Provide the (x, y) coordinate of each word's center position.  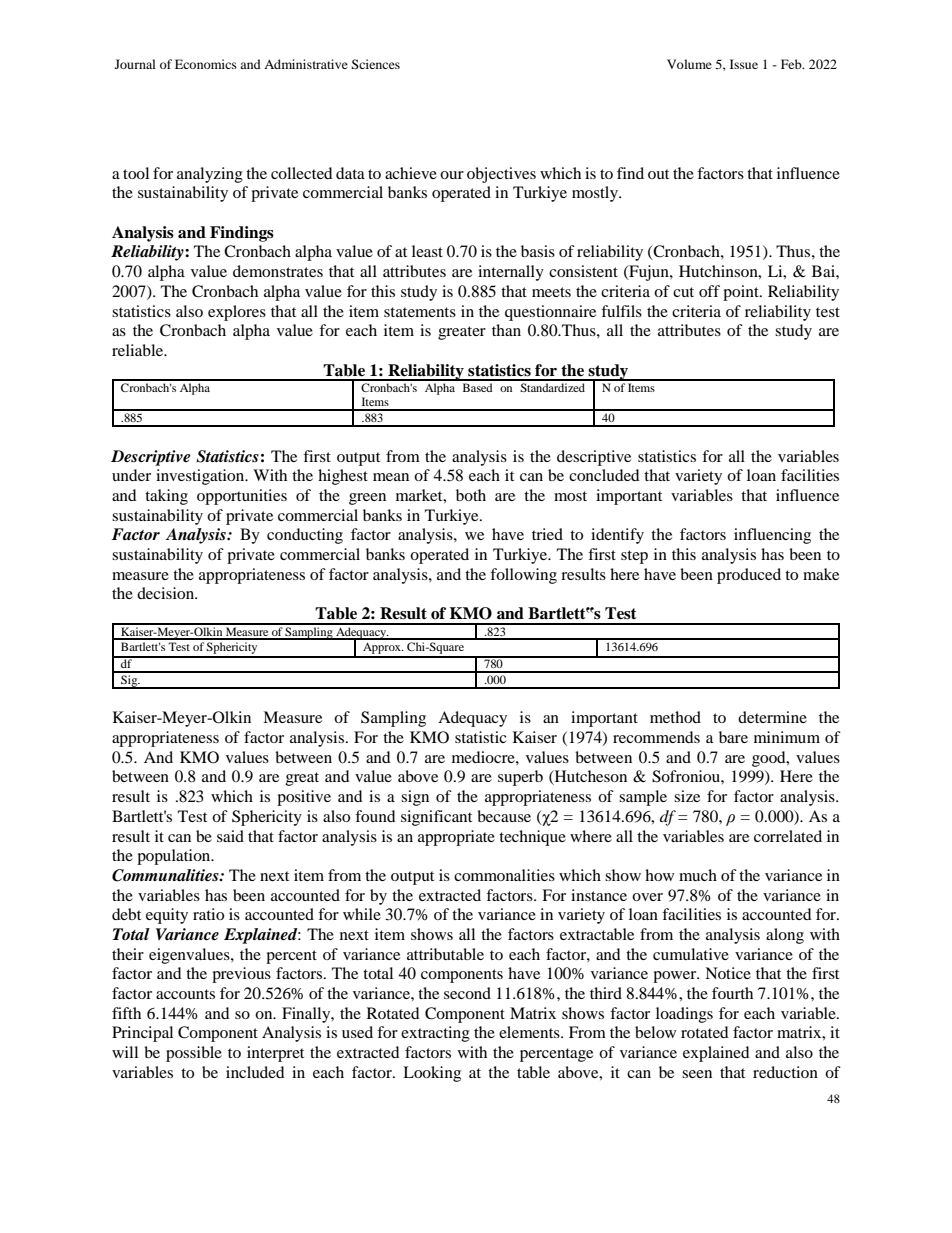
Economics (206, 64)
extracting (435, 1034)
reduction (785, 1072)
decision (167, 593)
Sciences (375, 64)
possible (194, 1054)
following (523, 576)
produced (749, 576)
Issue (744, 64)
